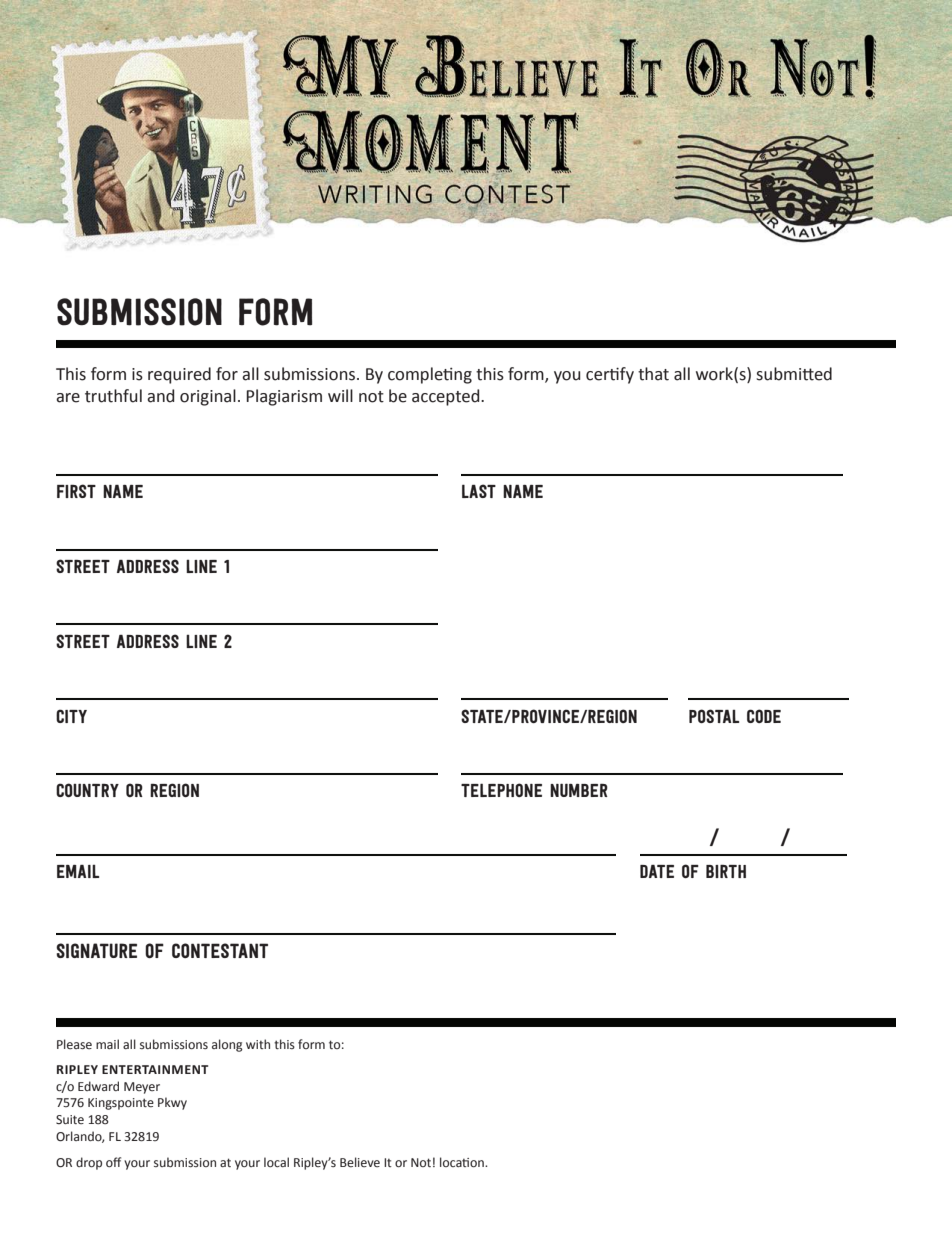  Describe the element at coordinates (113, 396) in the image. I see `truthful` at that location.
